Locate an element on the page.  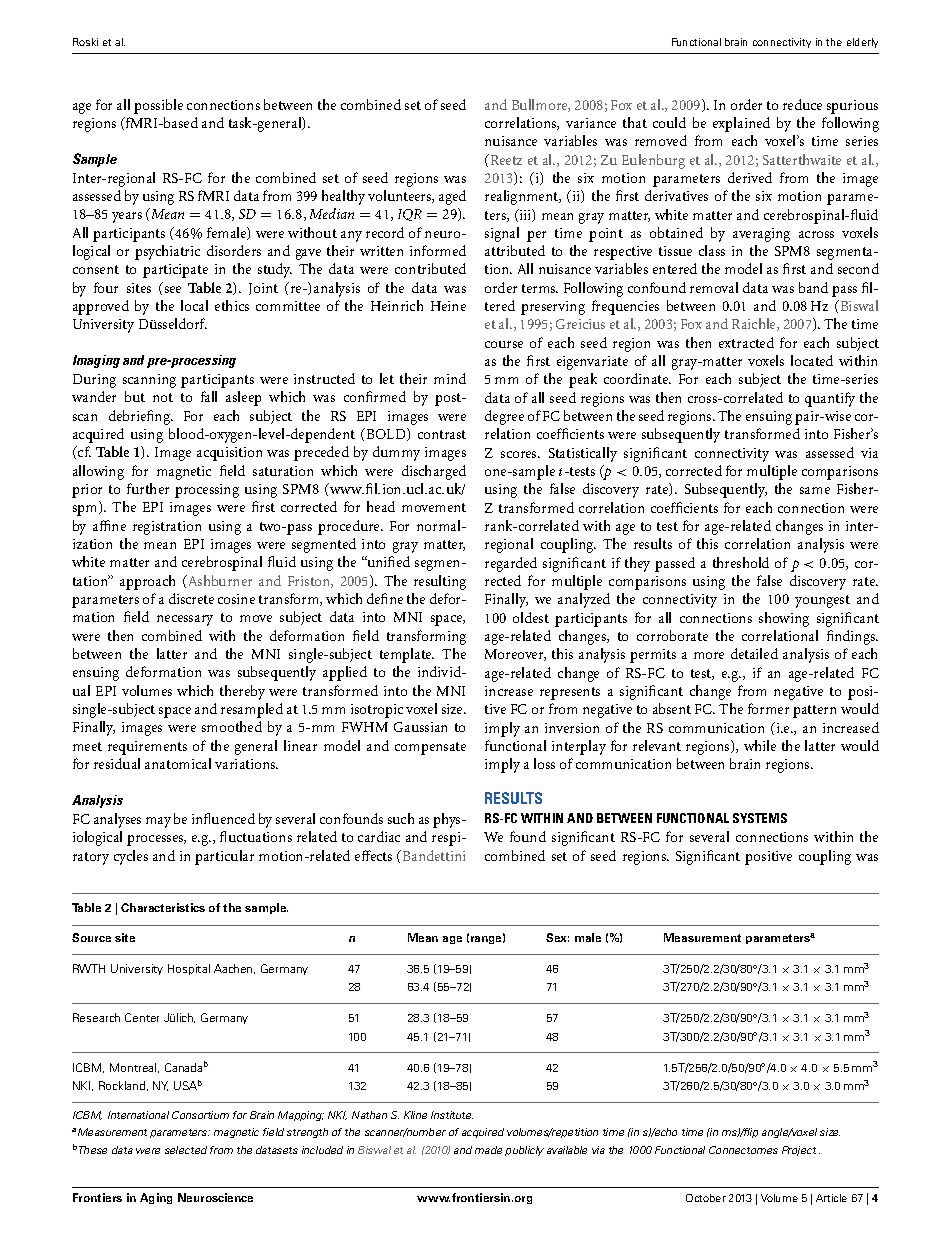
such is located at coordinates (401, 818).
